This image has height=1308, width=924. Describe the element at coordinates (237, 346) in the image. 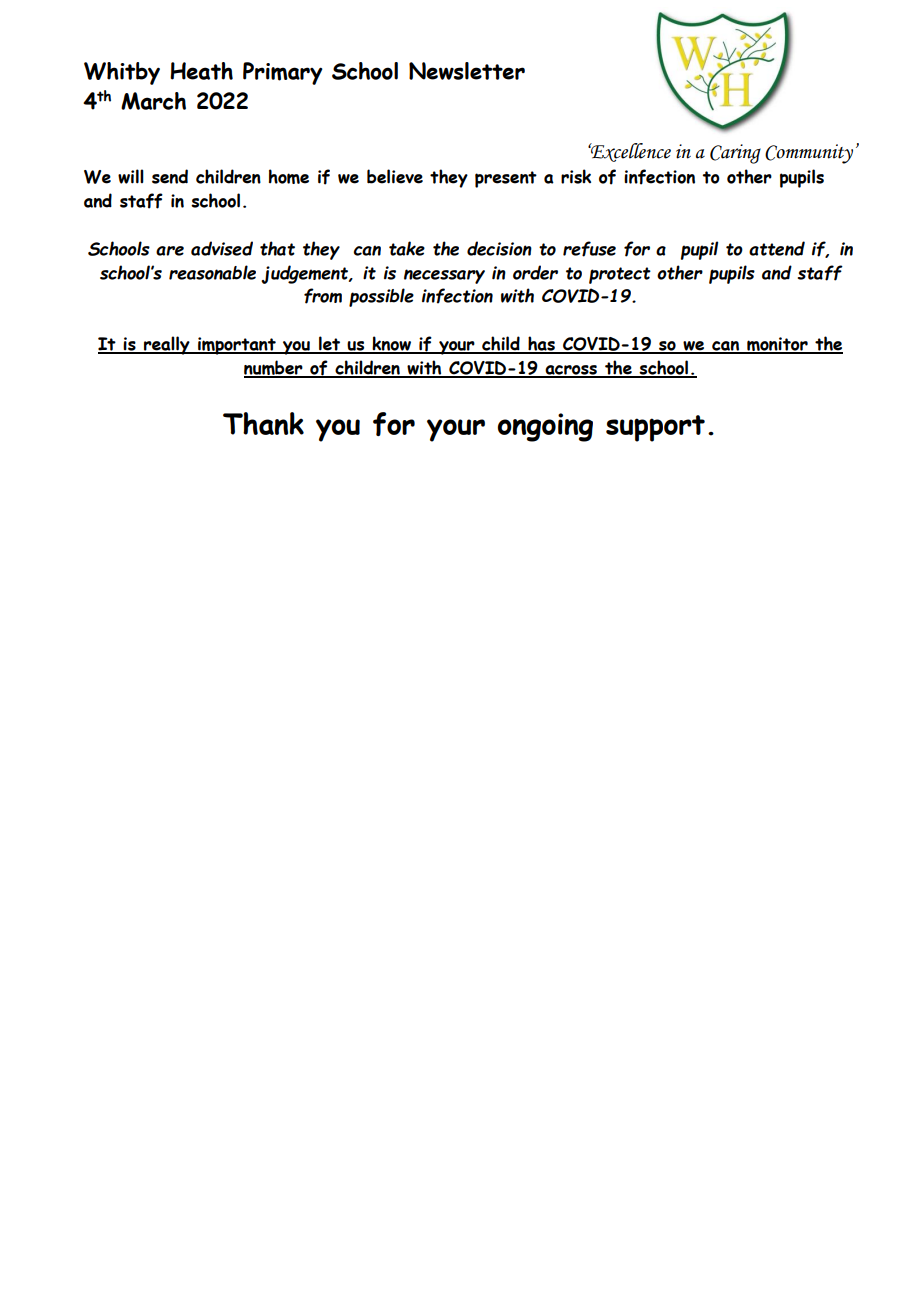

I see `important` at that location.
